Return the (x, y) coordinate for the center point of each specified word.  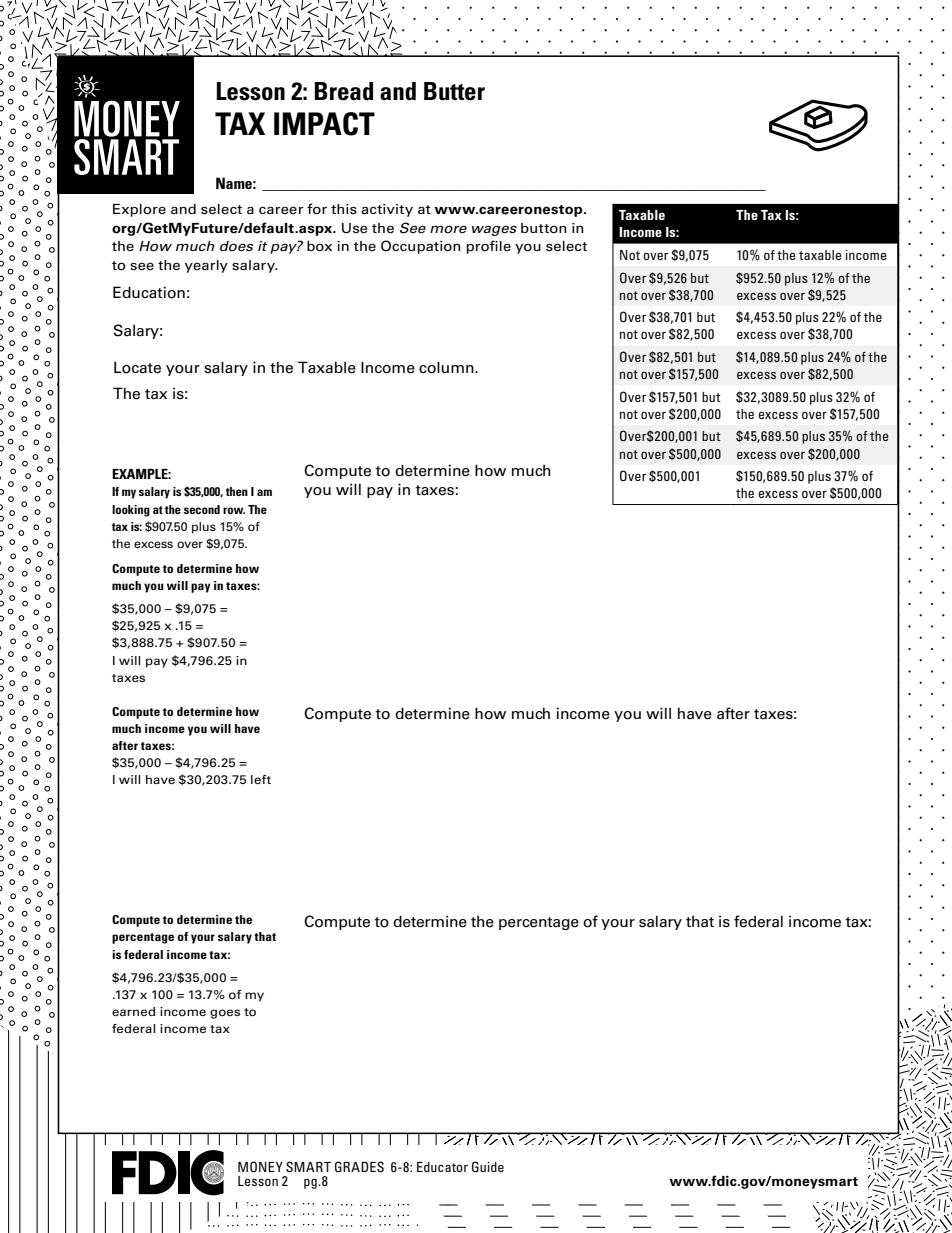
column (447, 367)
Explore (139, 210)
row (234, 510)
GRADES (359, 1167)
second (202, 509)
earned (133, 1011)
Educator (442, 1167)
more (448, 229)
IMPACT (324, 124)
